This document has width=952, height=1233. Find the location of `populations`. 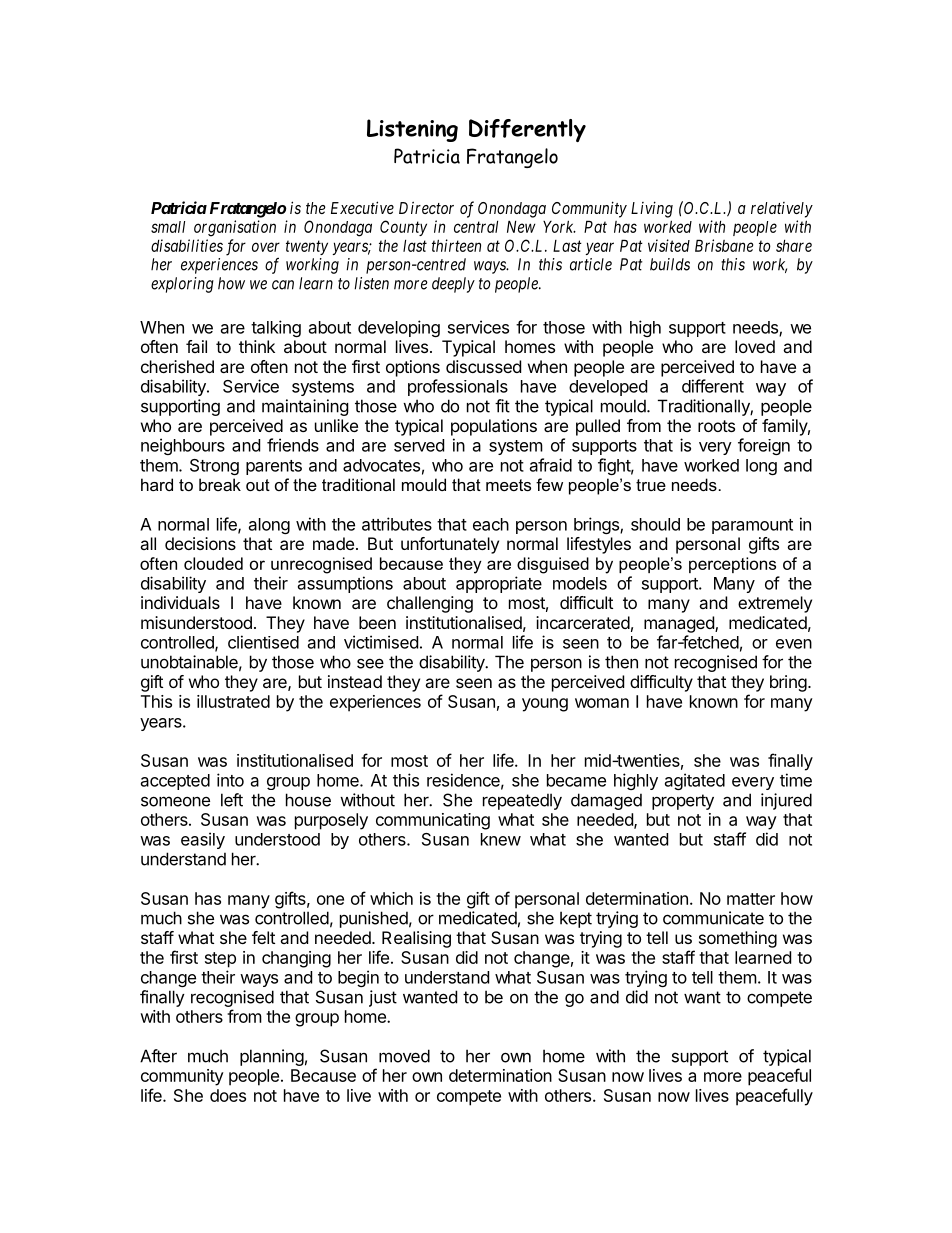

populations is located at coordinates (494, 427).
